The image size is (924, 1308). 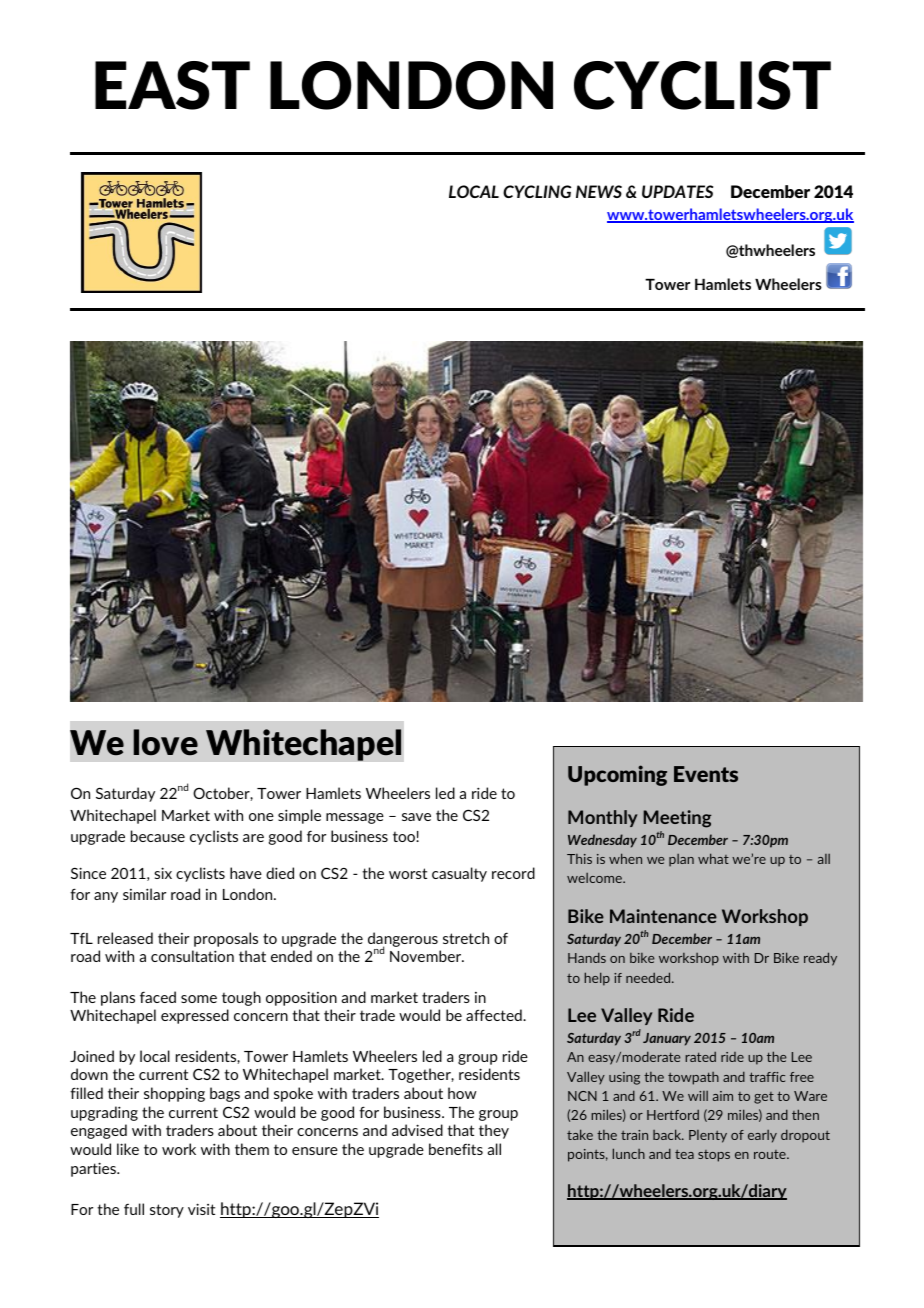 I want to click on CYCLING, so click(x=537, y=191).
